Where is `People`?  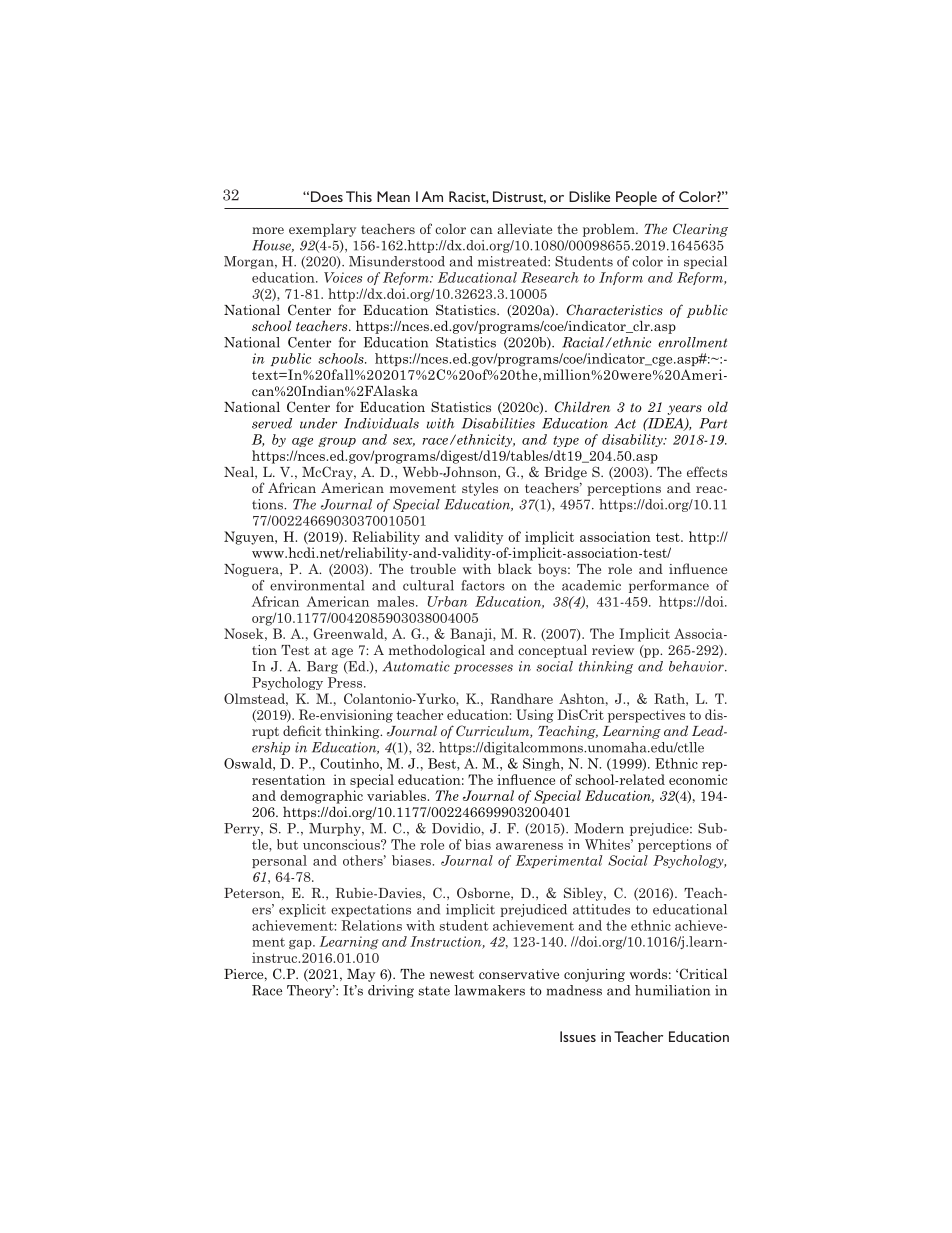 People is located at coordinates (636, 198).
